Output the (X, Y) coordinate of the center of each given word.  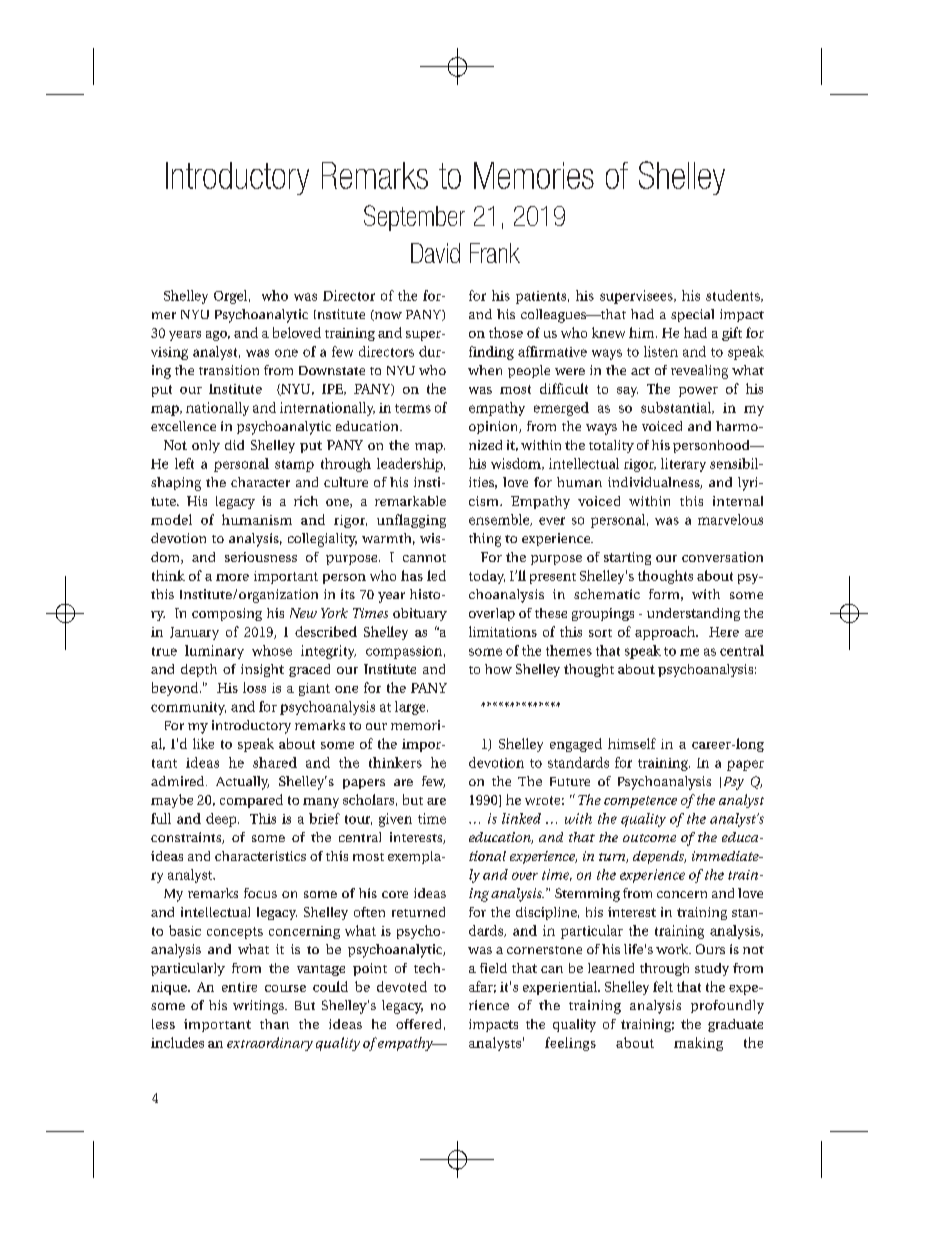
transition (229, 370)
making (698, 1044)
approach (666, 633)
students (734, 296)
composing (227, 614)
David (435, 253)
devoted (402, 986)
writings (259, 1007)
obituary (420, 614)
